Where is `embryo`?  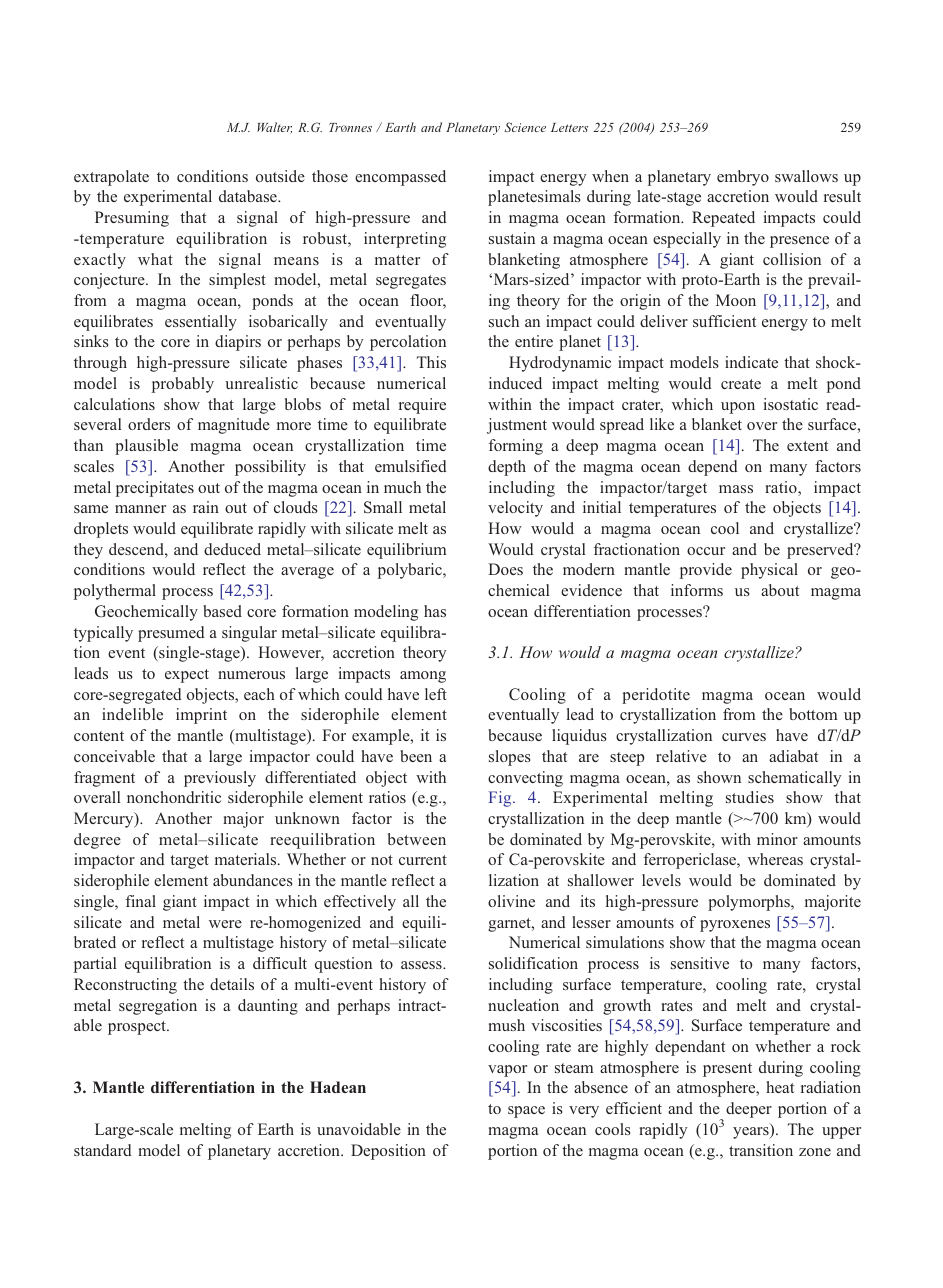
embryo is located at coordinates (743, 178).
